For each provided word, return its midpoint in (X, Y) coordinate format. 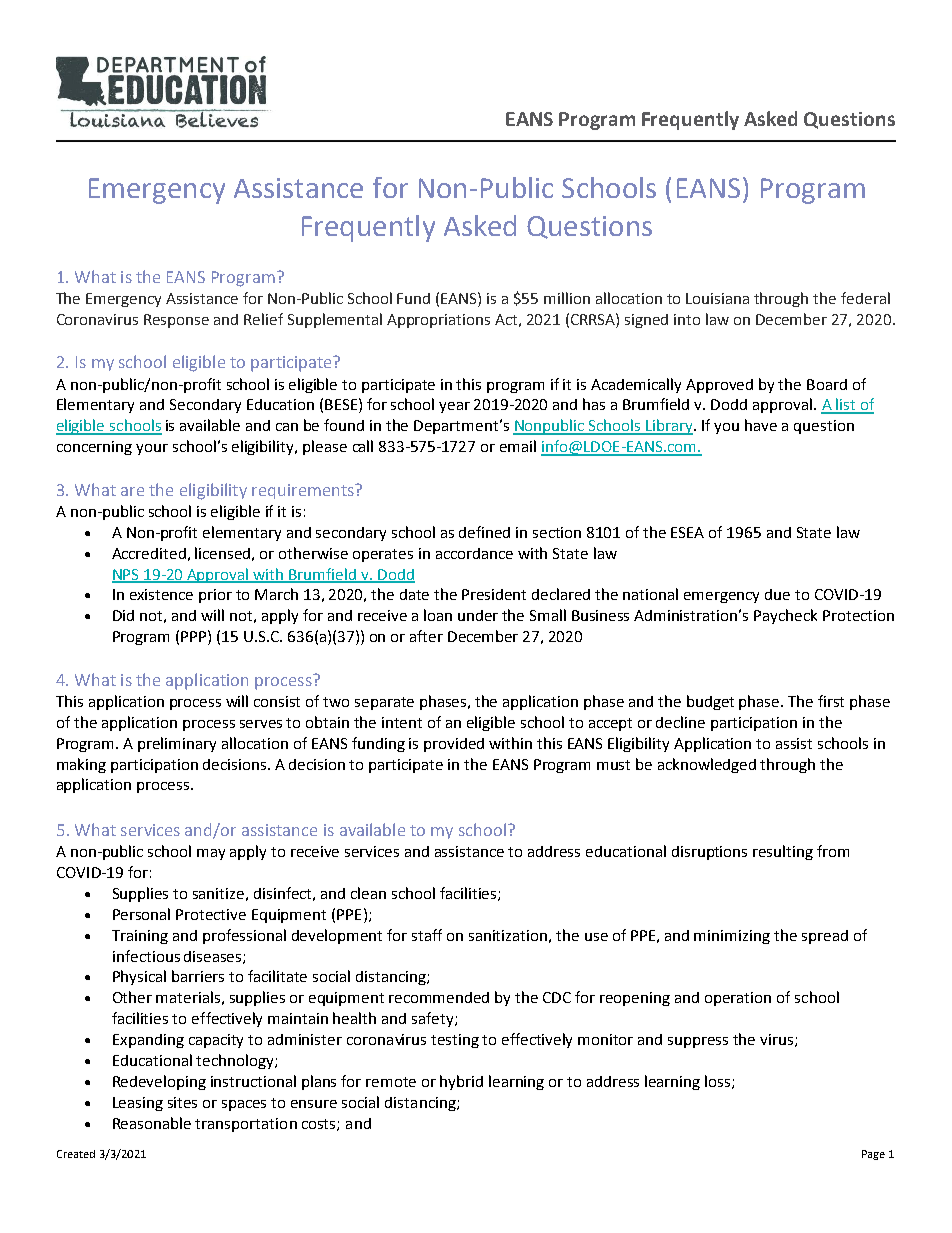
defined (484, 532)
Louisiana (717, 298)
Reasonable (152, 1123)
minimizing (732, 937)
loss (719, 1082)
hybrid (461, 1082)
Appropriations (438, 321)
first (831, 701)
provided (454, 745)
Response (176, 321)
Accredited (149, 553)
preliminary (177, 744)
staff (427, 935)
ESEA (687, 532)
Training (140, 937)
